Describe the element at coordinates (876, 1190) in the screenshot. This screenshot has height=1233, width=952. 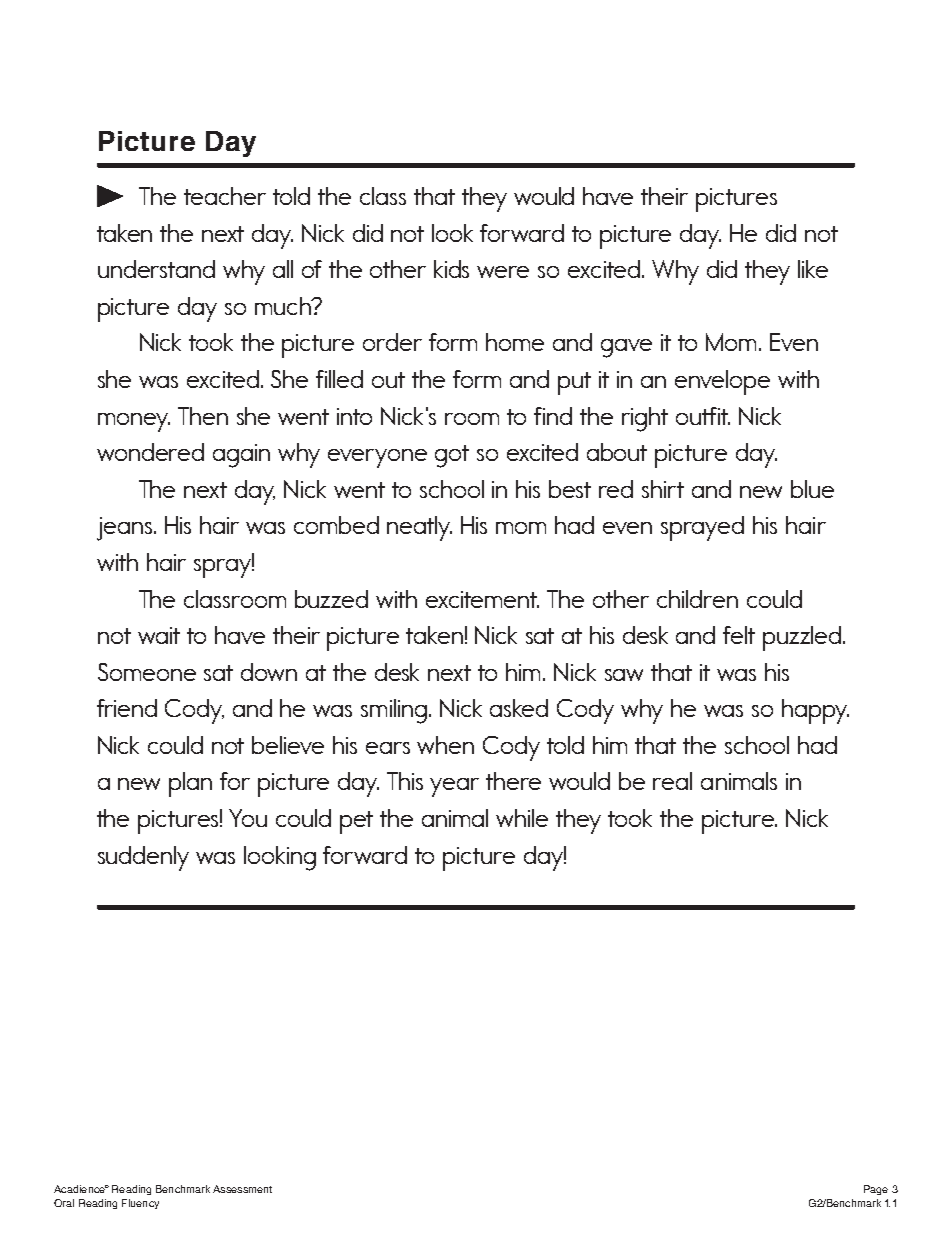
I see `Page` at that location.
